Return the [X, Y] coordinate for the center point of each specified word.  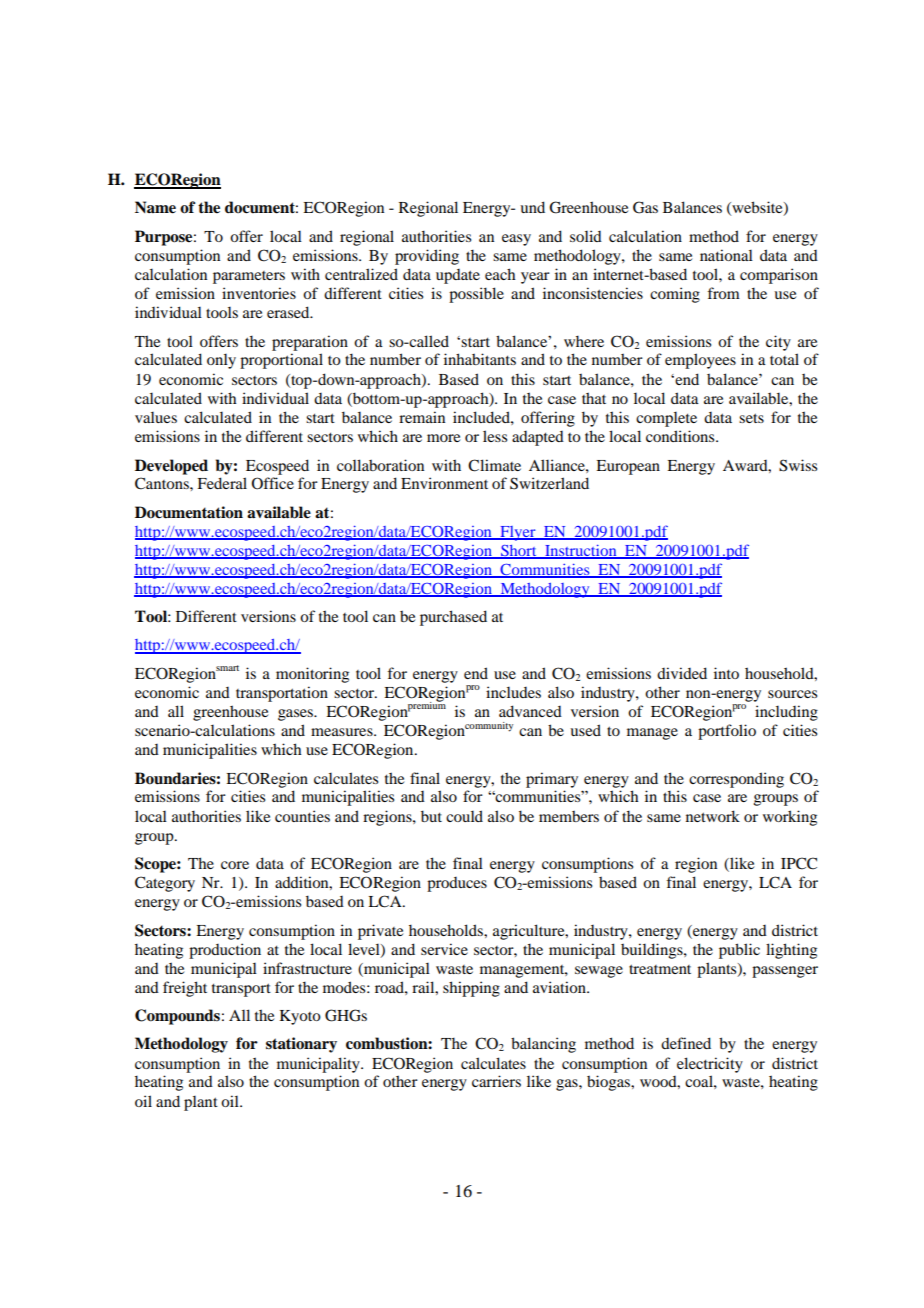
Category [165, 884]
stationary [301, 1045]
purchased [453, 618]
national [726, 255]
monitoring [312, 675]
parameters [249, 277]
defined [686, 1043]
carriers [496, 1081]
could [464, 816]
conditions [681, 436]
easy [516, 240]
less [495, 436]
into [726, 673]
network [713, 816]
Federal [222, 483]
